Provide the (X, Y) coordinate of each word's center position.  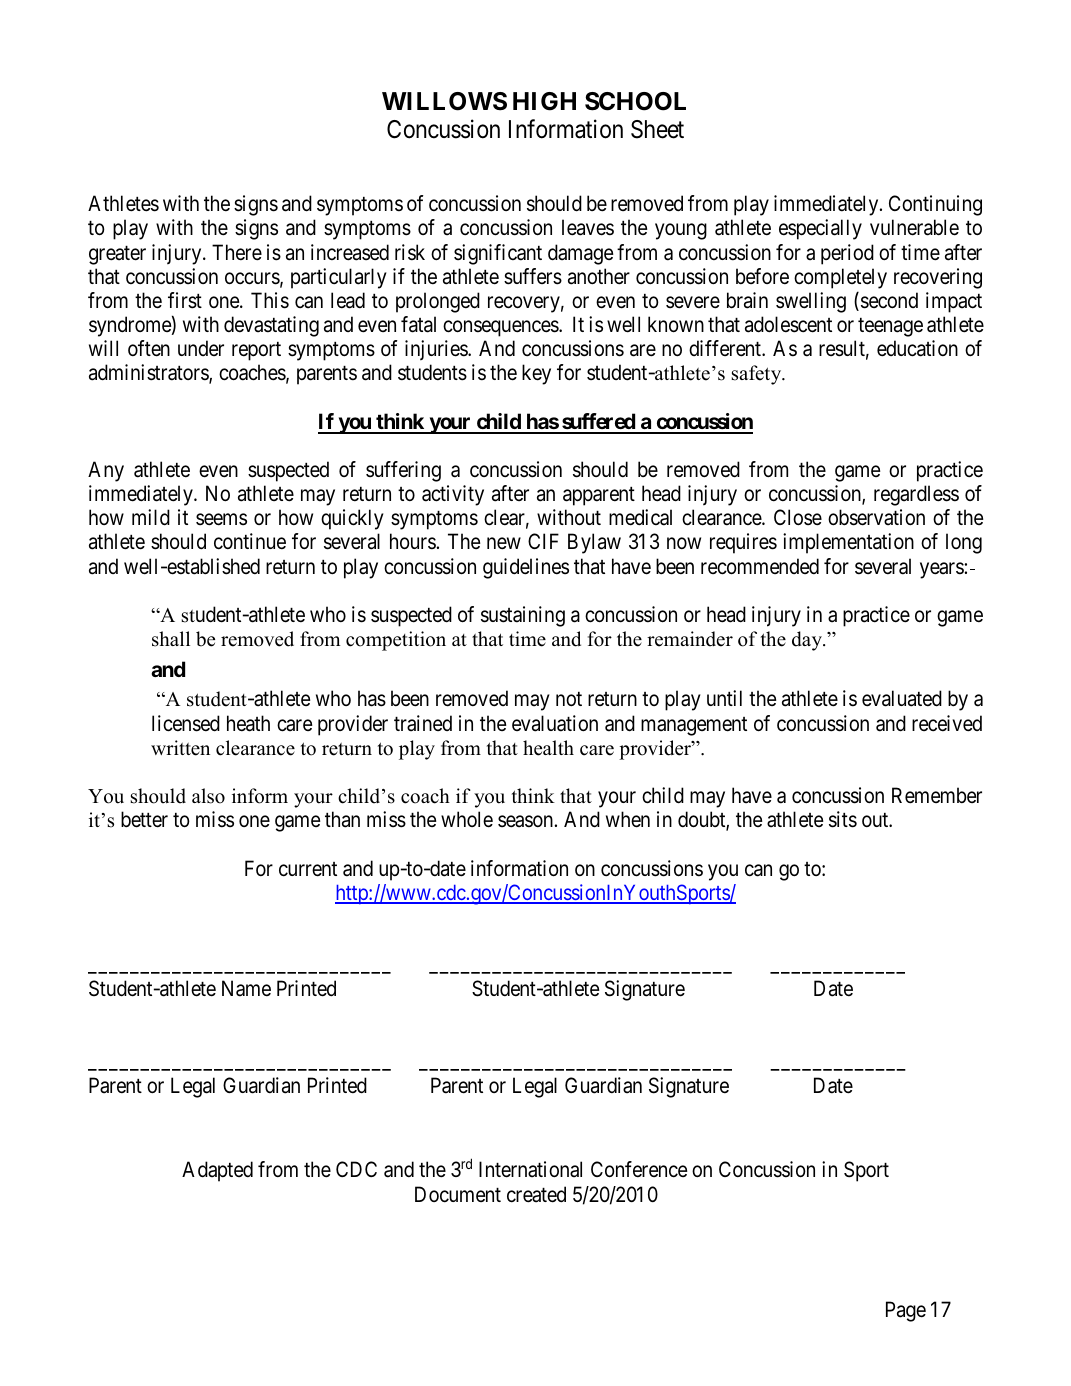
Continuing (935, 205)
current (308, 869)
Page (906, 1312)
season (525, 822)
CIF (543, 541)
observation (876, 517)
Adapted (217, 1171)
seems (221, 520)
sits (843, 819)
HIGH (544, 101)
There (237, 252)
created (536, 1194)
